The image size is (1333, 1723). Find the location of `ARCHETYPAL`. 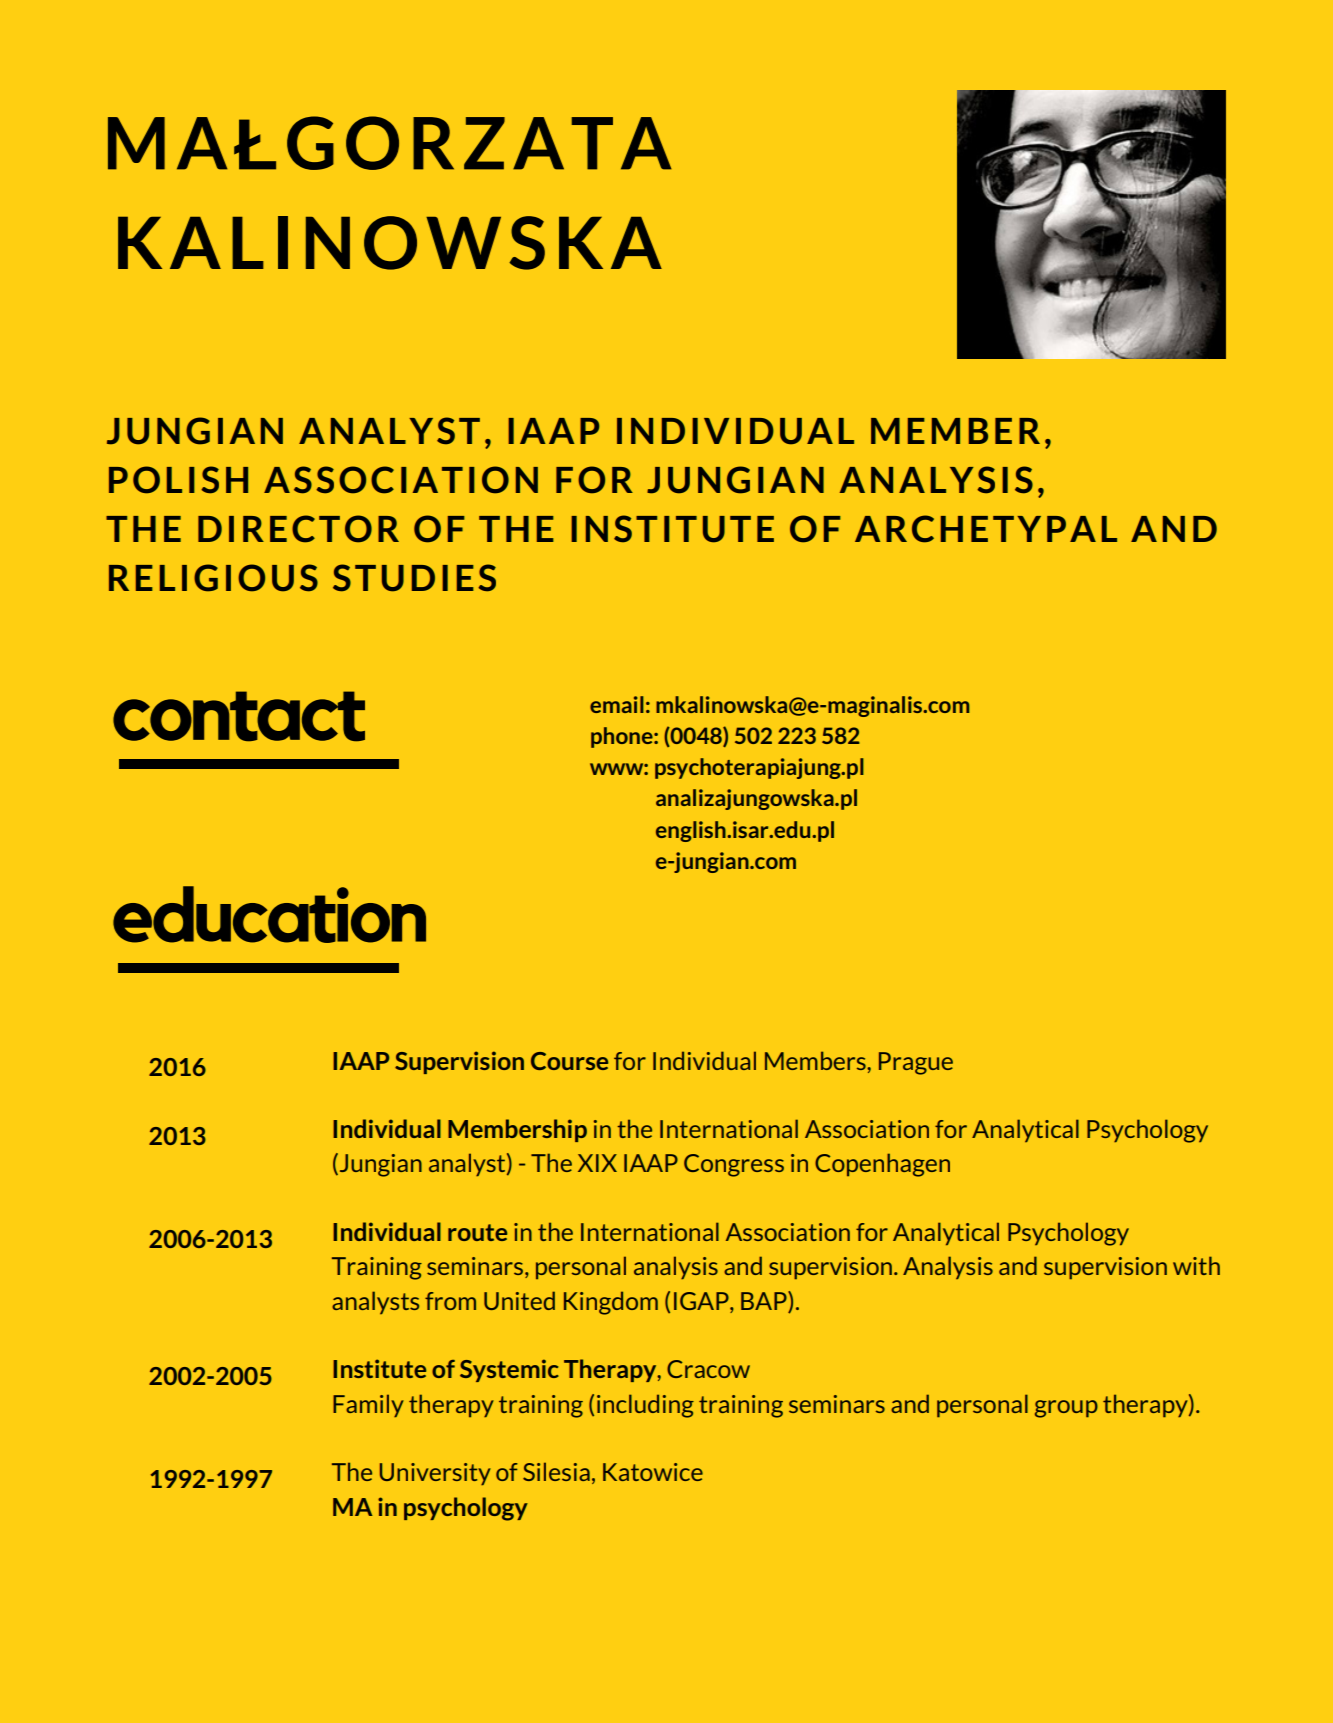

ARCHETYPAL is located at coordinates (986, 529).
